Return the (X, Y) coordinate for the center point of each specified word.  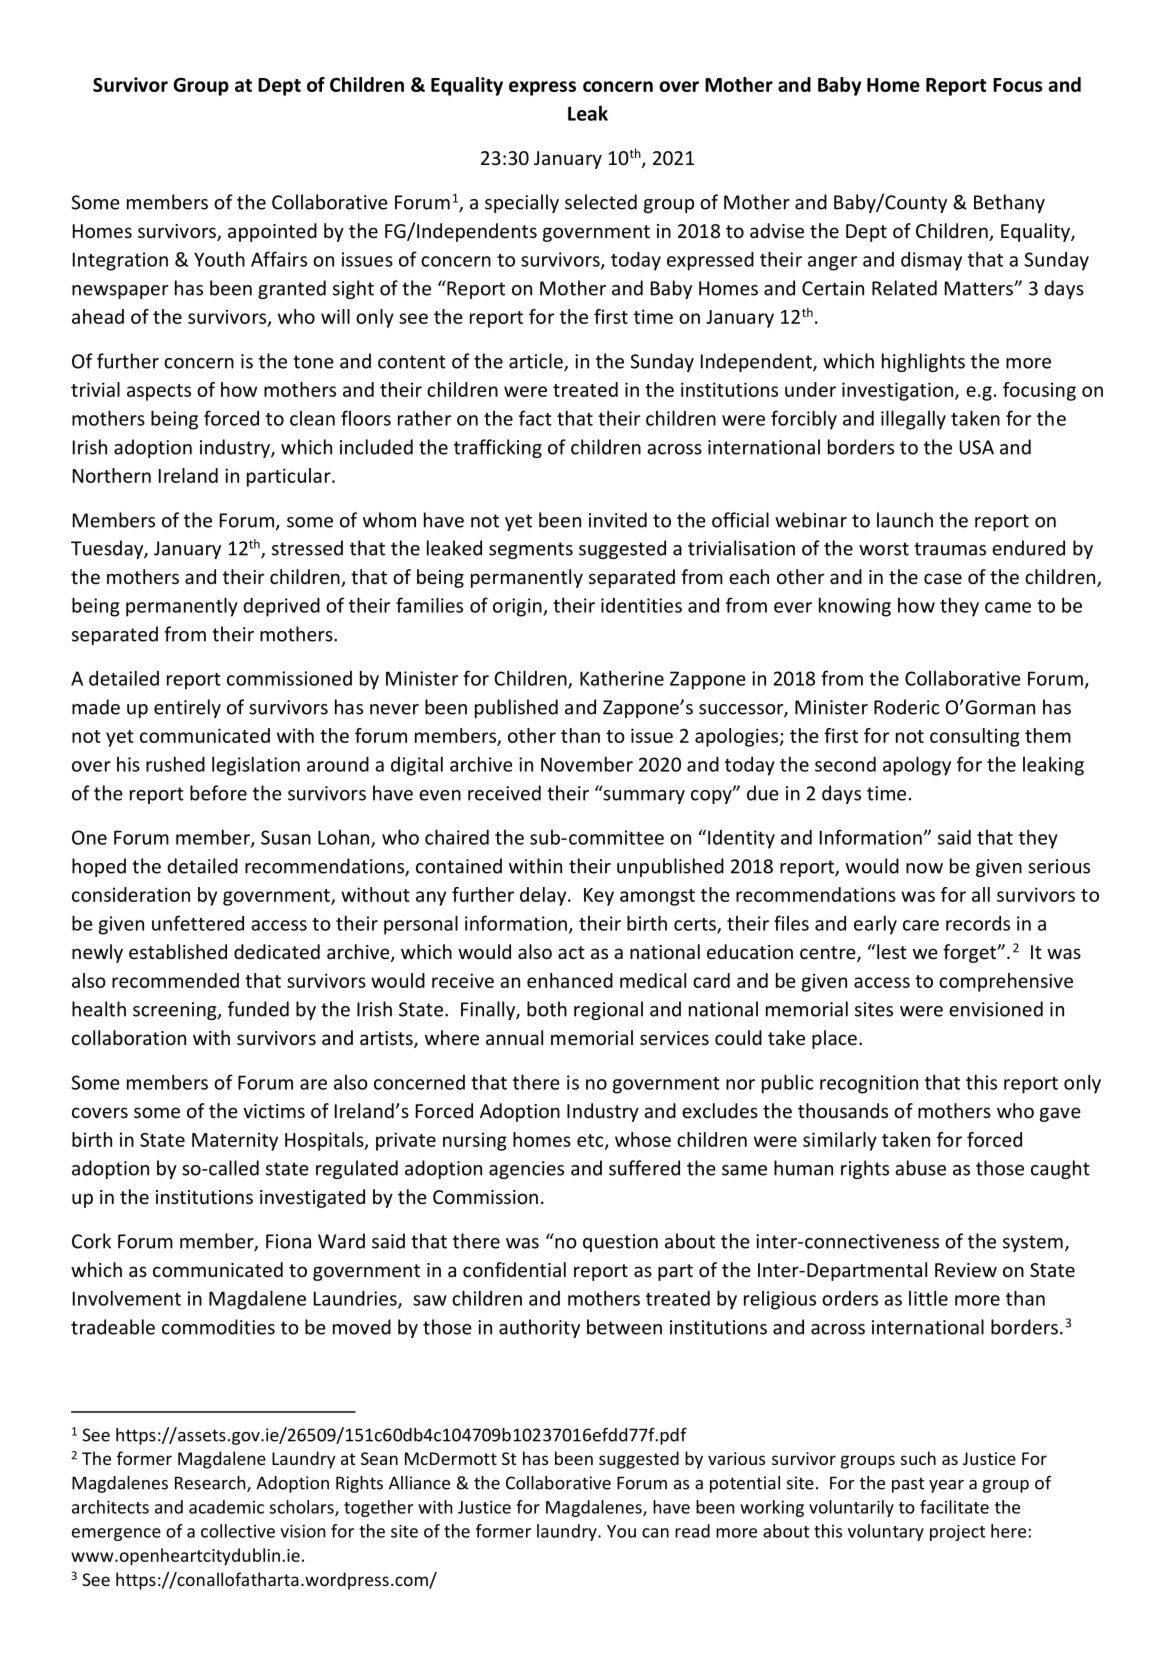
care (921, 925)
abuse (920, 1168)
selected (601, 202)
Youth (219, 259)
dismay (931, 261)
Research (211, 1484)
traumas (950, 549)
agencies (526, 1170)
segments (531, 550)
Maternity (235, 1141)
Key (599, 897)
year (946, 1486)
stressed (307, 548)
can (655, 1533)
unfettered (198, 923)
